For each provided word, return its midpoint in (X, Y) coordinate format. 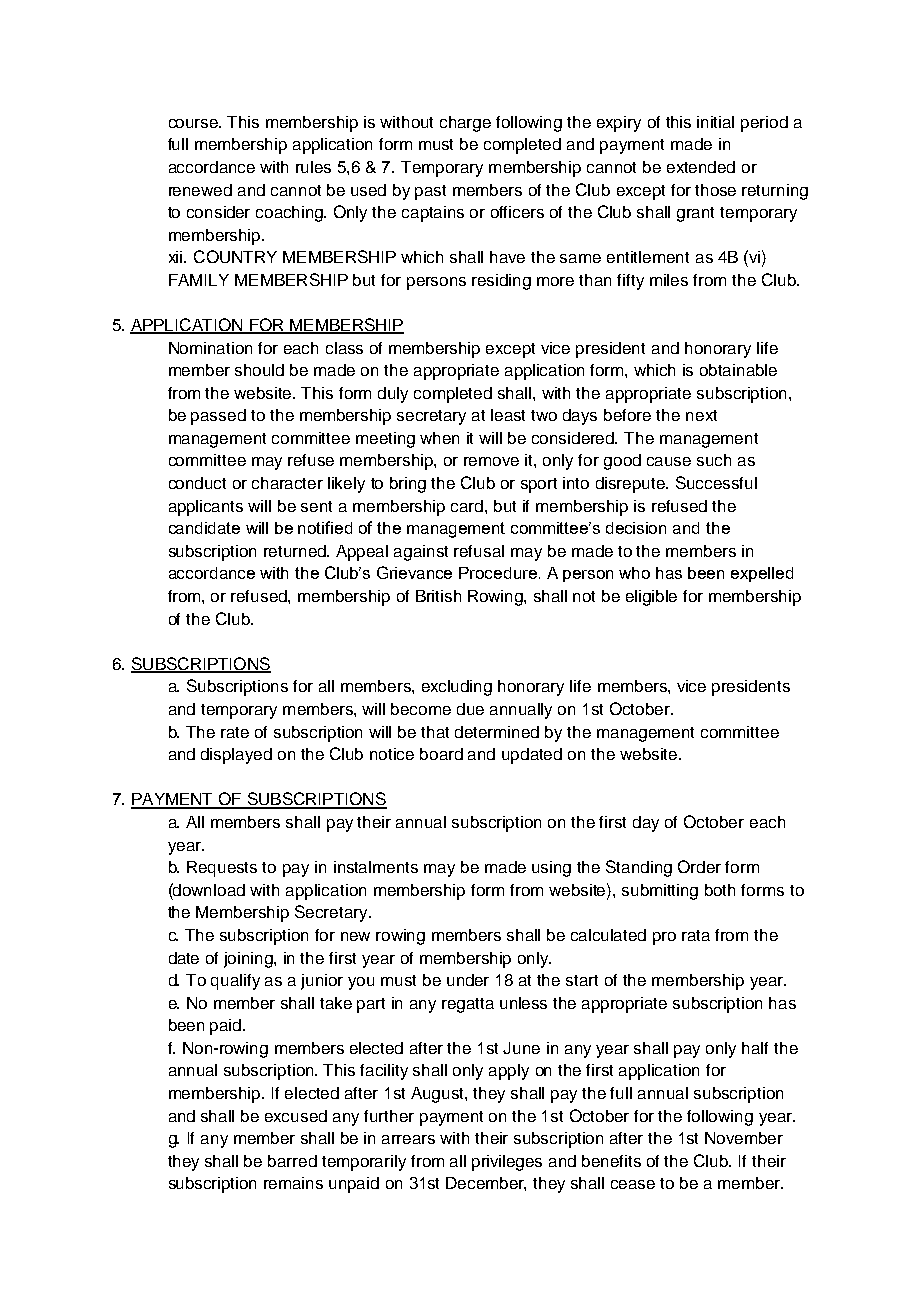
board (441, 754)
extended (701, 167)
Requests (222, 869)
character (287, 483)
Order (699, 866)
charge (465, 124)
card (468, 506)
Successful (716, 482)
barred (292, 1161)
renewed (200, 190)
